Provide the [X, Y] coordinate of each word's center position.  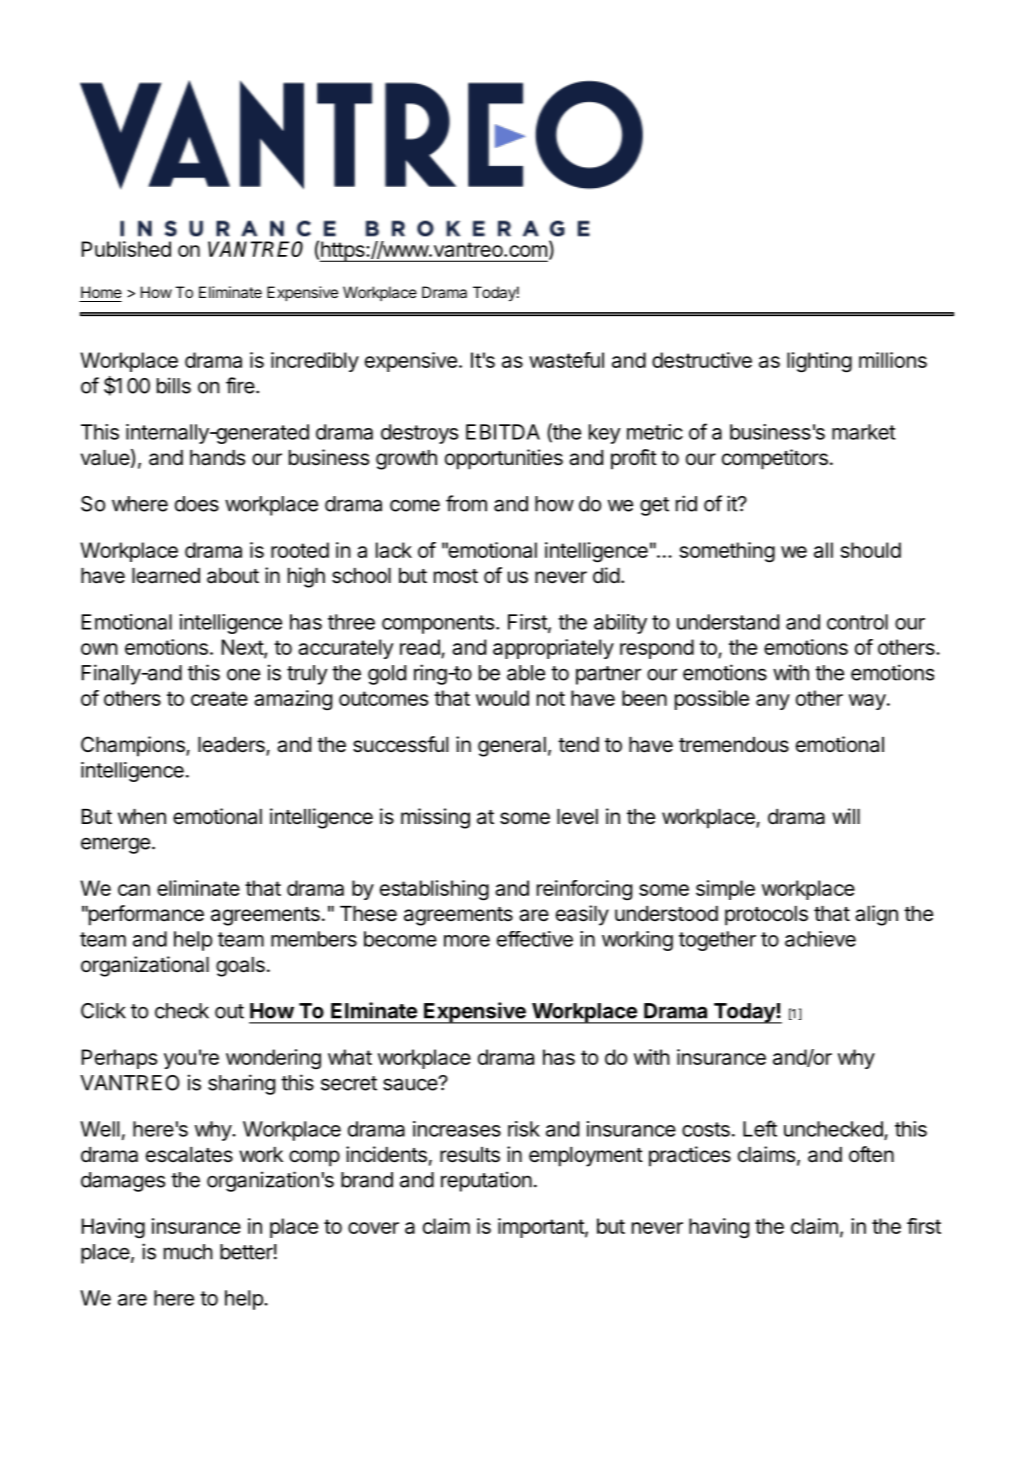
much [188, 1252]
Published [126, 249]
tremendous [734, 745]
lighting [819, 362]
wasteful [566, 360]
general [512, 747]
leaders [232, 746]
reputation [486, 1181]
